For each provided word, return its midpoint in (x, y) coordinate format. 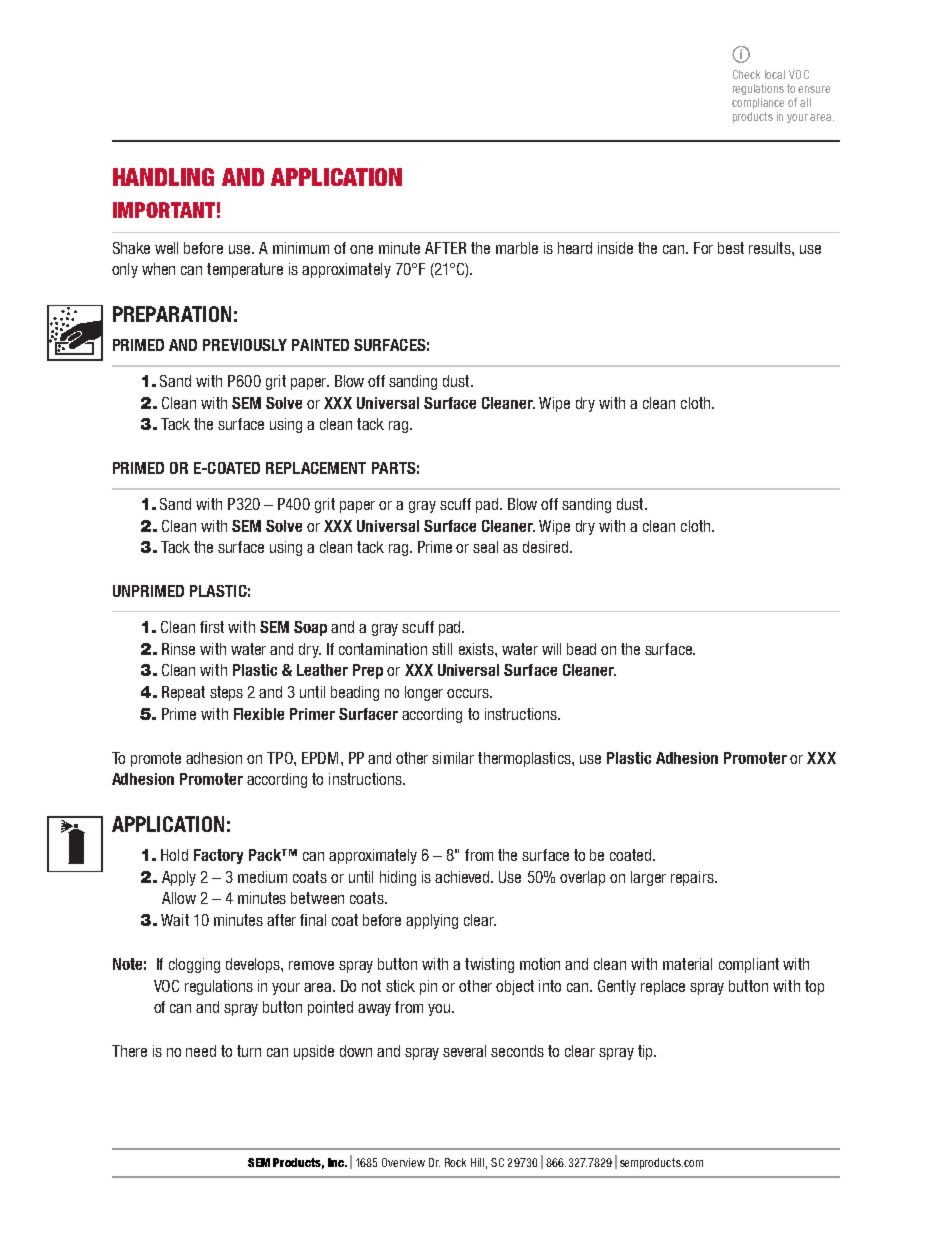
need (201, 1051)
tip (646, 1052)
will (551, 649)
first (212, 627)
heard (575, 248)
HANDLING (163, 177)
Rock (455, 1162)
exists (477, 649)
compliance (758, 103)
